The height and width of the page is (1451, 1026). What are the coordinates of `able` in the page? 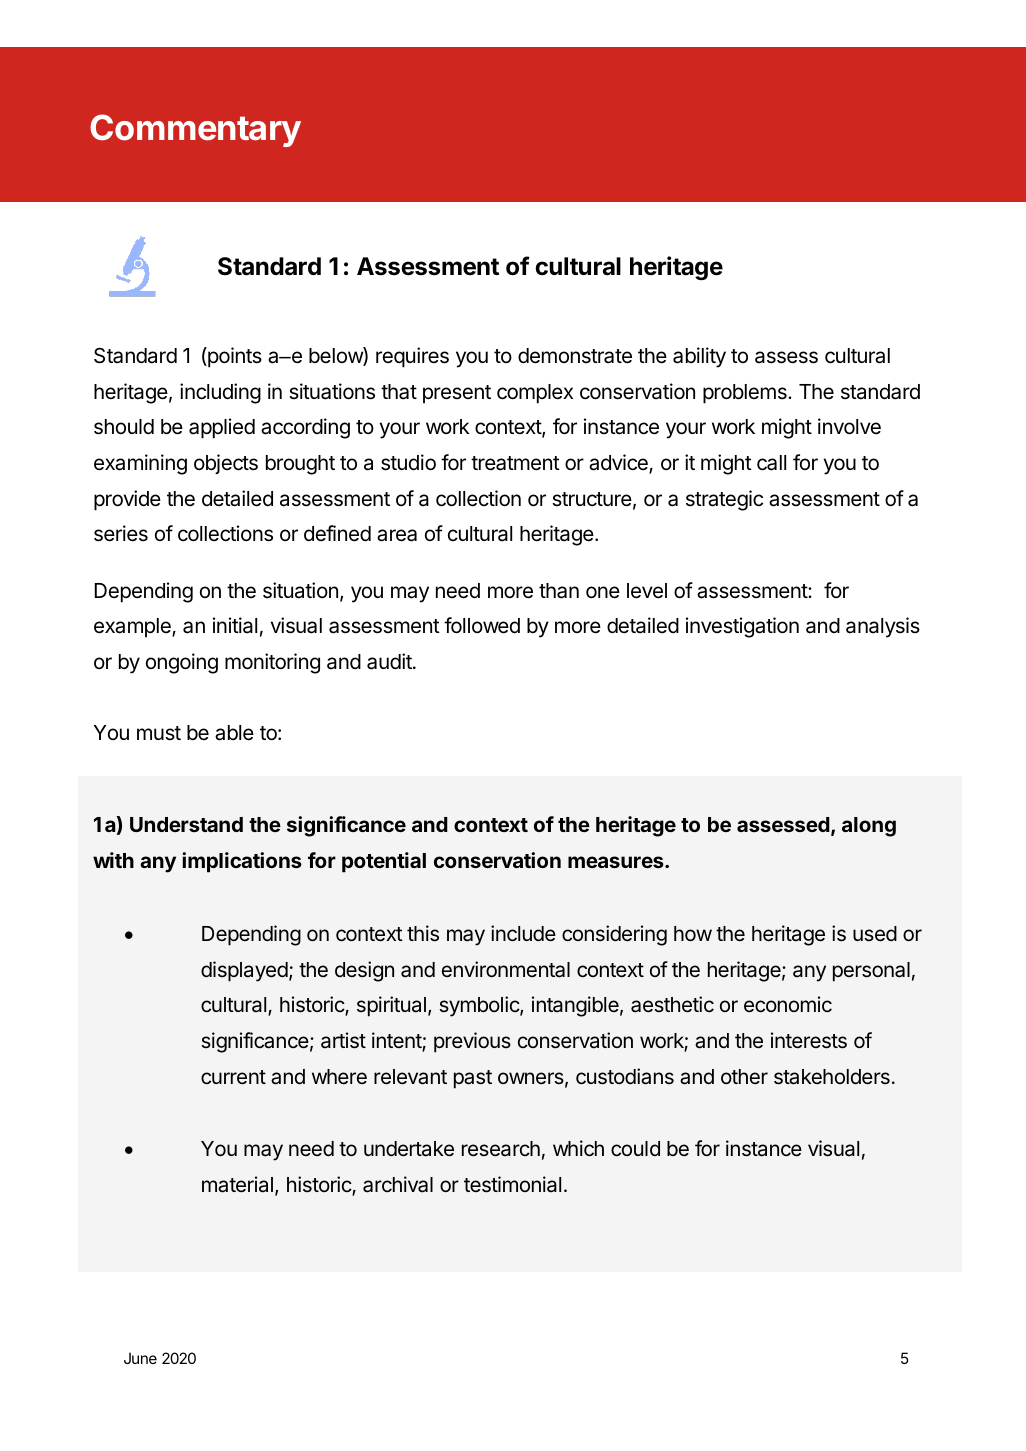 It's located at (234, 733).
